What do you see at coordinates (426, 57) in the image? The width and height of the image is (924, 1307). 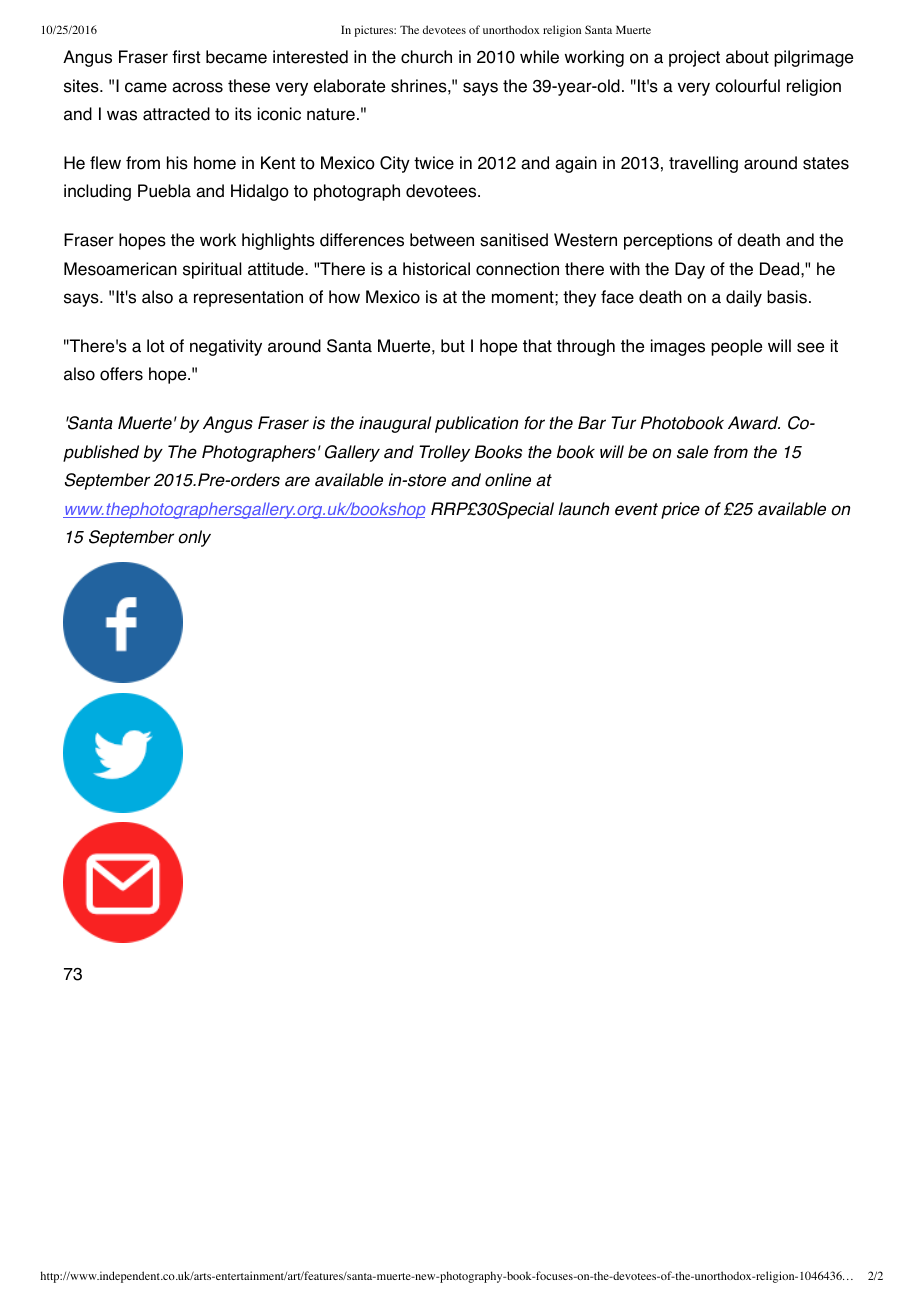 I see `church` at bounding box center [426, 57].
